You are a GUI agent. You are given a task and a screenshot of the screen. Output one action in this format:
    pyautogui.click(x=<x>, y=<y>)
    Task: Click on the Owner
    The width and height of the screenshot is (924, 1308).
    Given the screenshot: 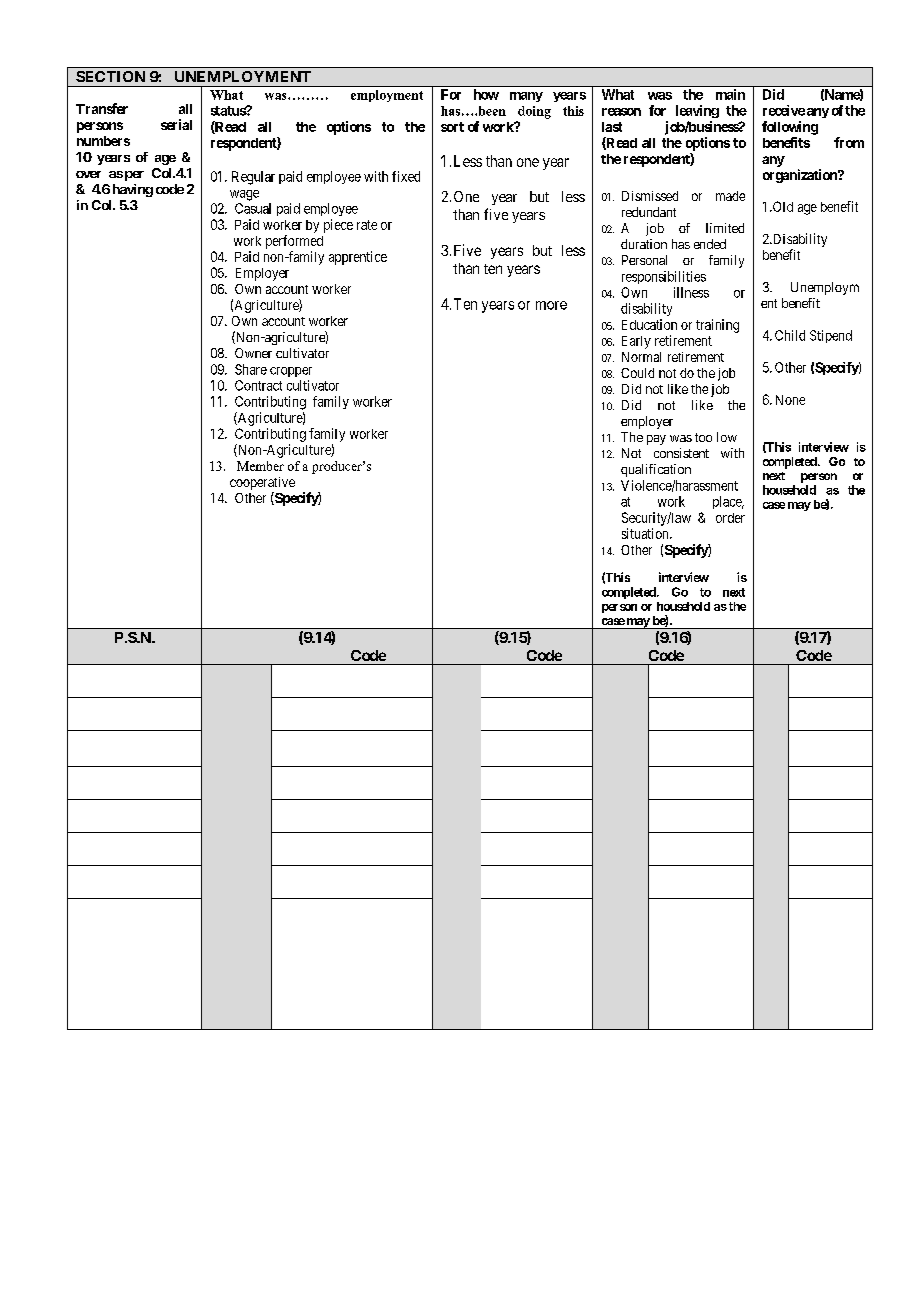 What is the action you would take?
    pyautogui.click(x=253, y=353)
